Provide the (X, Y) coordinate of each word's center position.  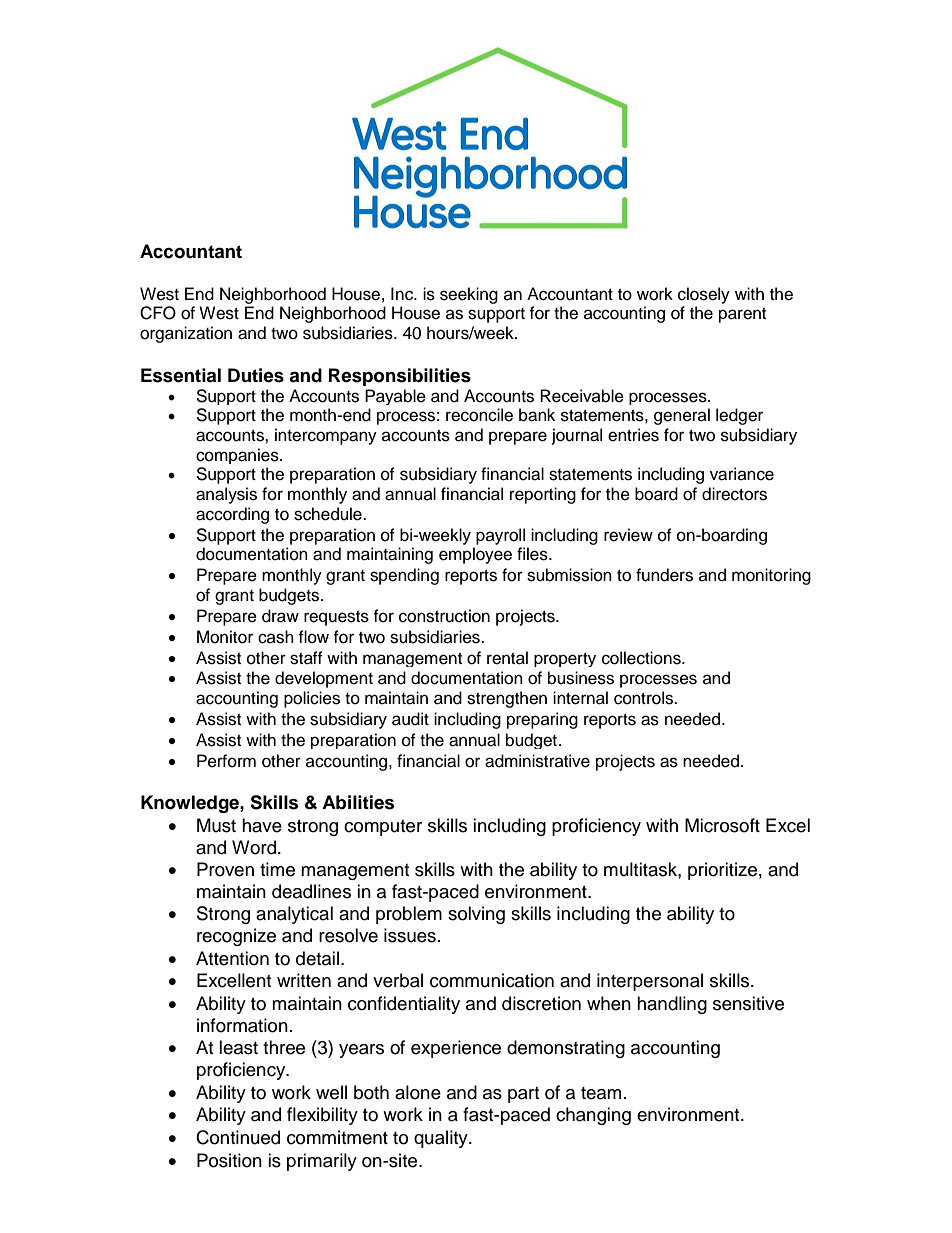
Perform (226, 761)
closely (704, 295)
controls (645, 698)
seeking (469, 295)
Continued (238, 1137)
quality (442, 1139)
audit (410, 719)
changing (593, 1116)
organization (186, 334)
